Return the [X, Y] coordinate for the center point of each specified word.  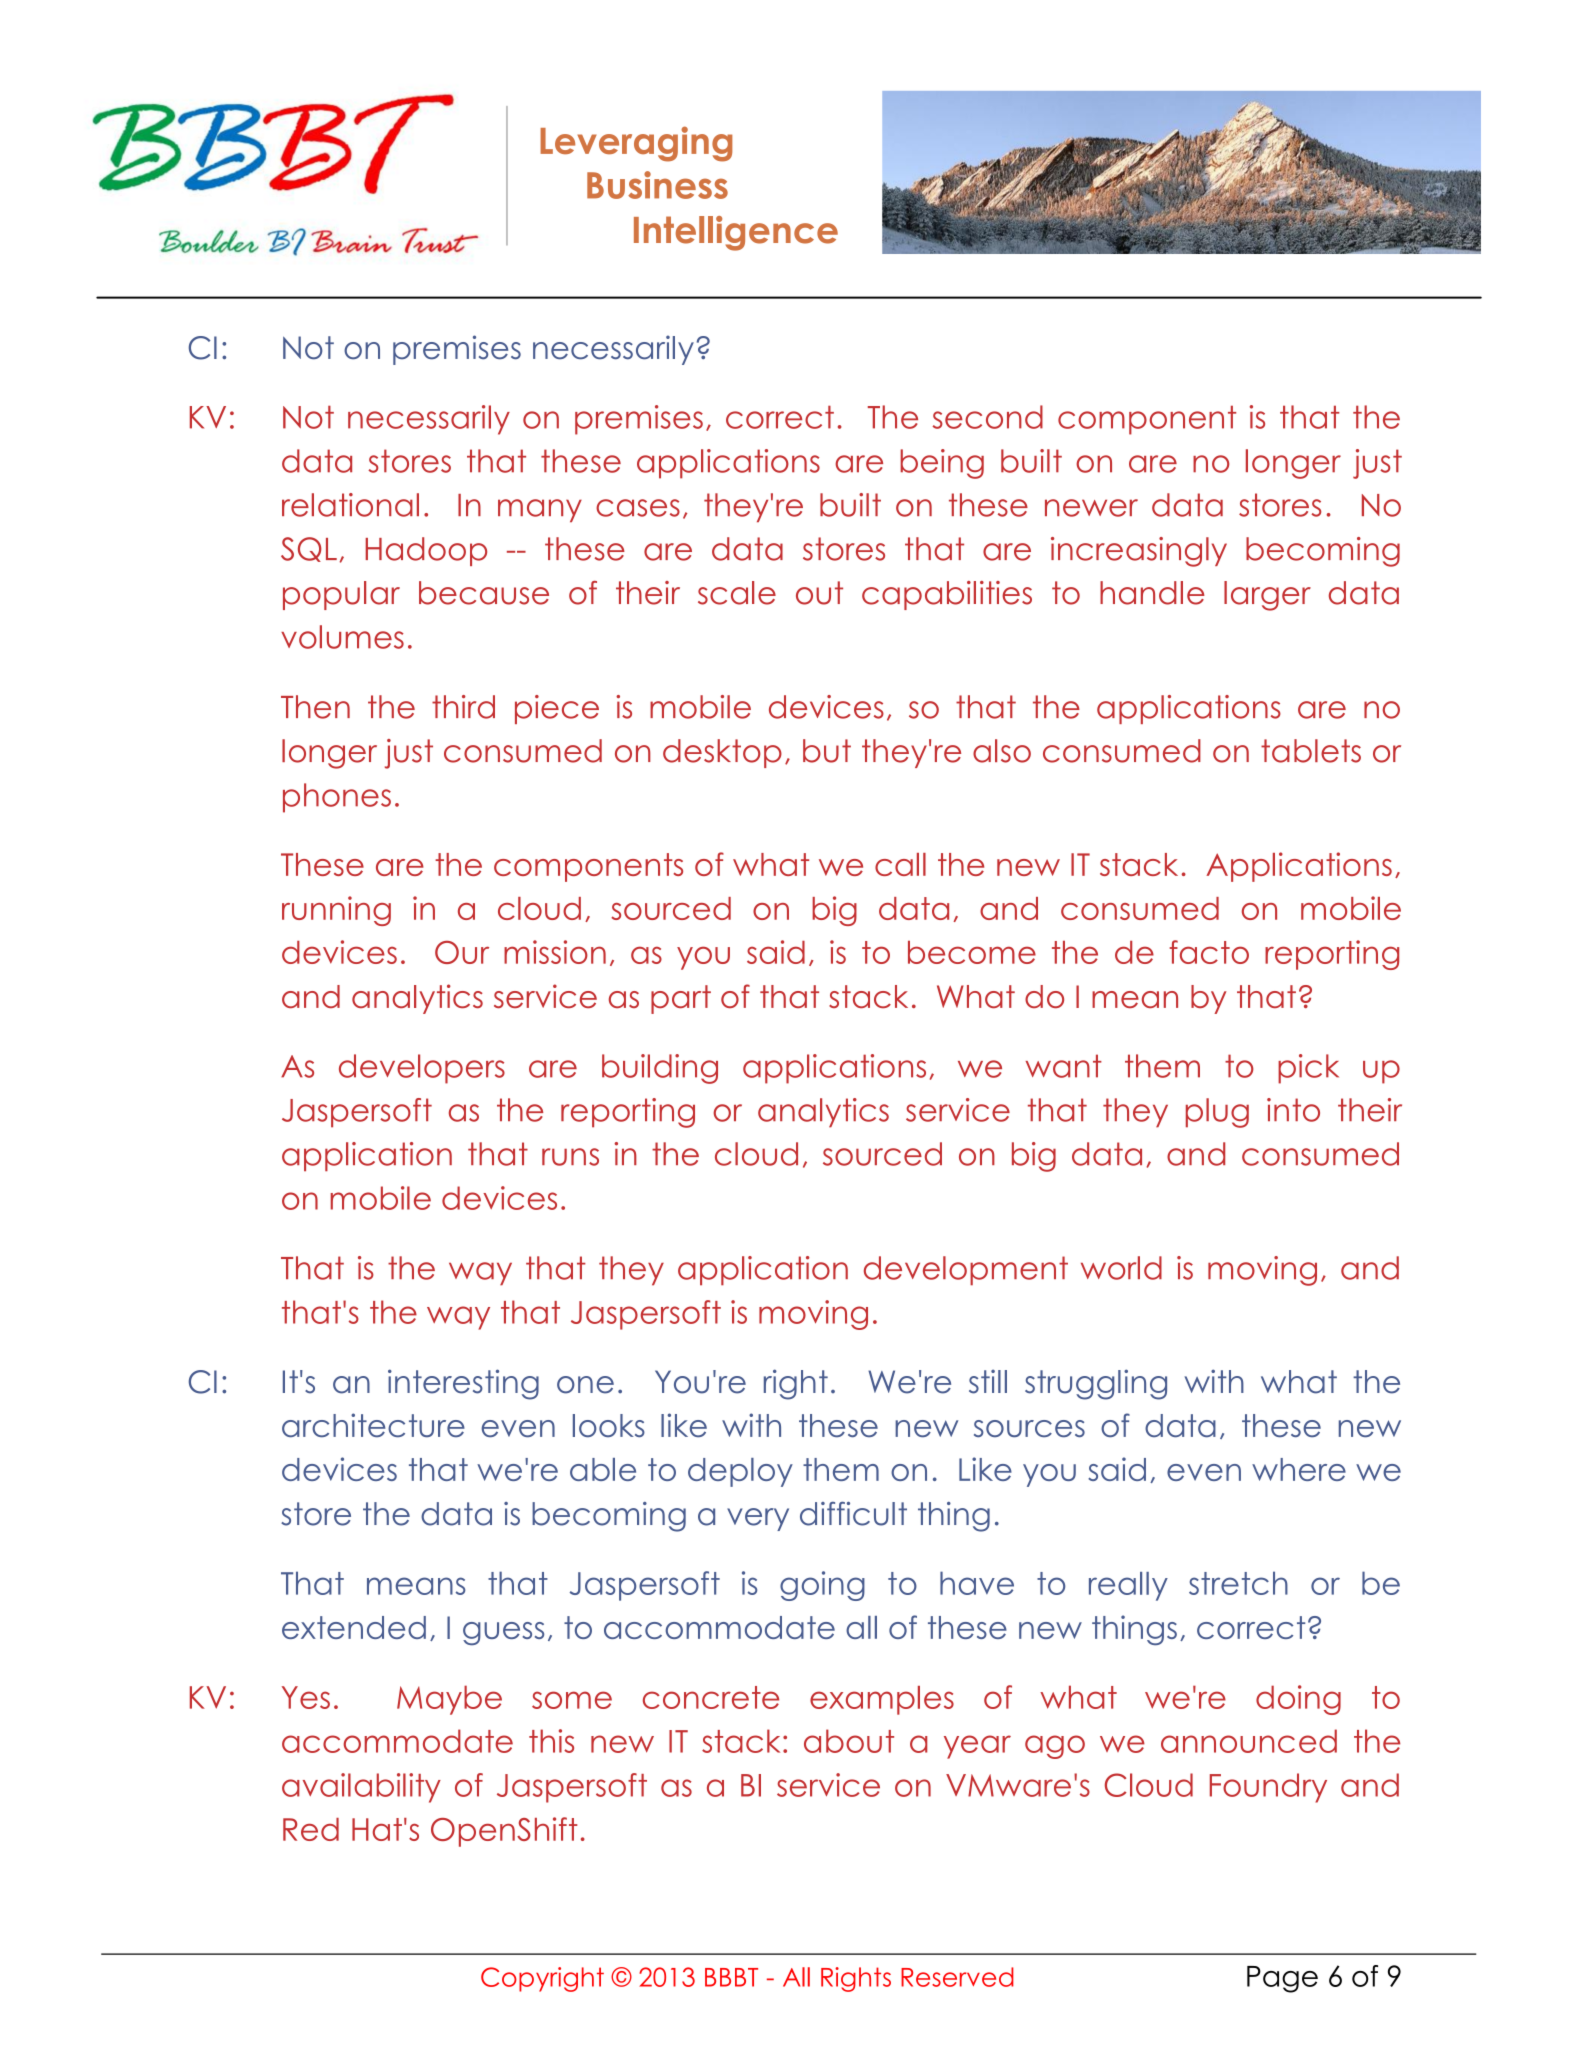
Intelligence [736, 233]
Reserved [957, 1977]
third [463, 707]
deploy [740, 1472]
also [1002, 751]
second [987, 417]
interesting [463, 1384]
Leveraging [636, 144]
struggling [1096, 1384]
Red [311, 1829]
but [827, 751]
